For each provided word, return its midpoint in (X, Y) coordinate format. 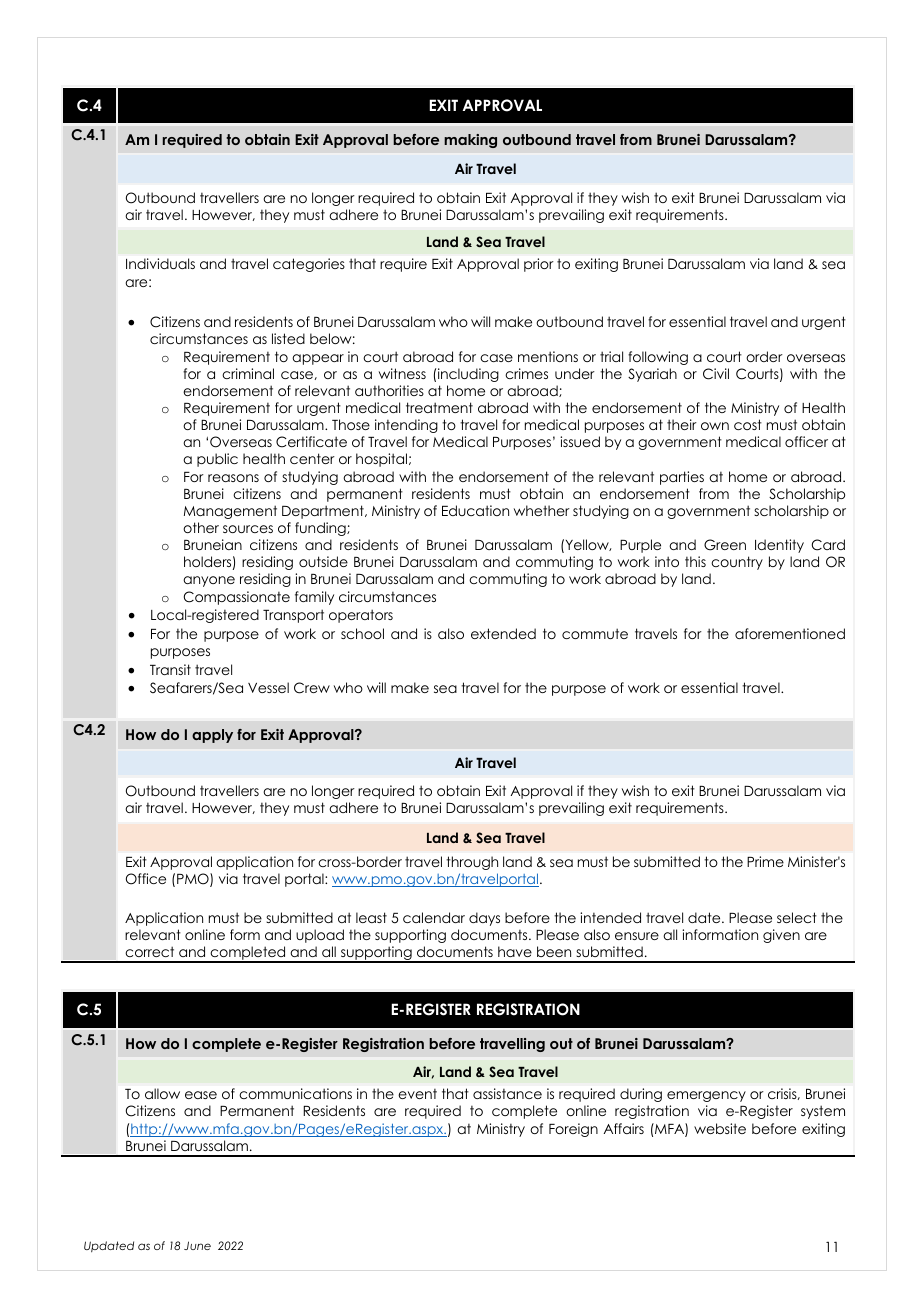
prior (539, 265)
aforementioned (790, 633)
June (197, 1245)
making (470, 141)
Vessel (268, 687)
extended (503, 633)
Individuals (160, 263)
